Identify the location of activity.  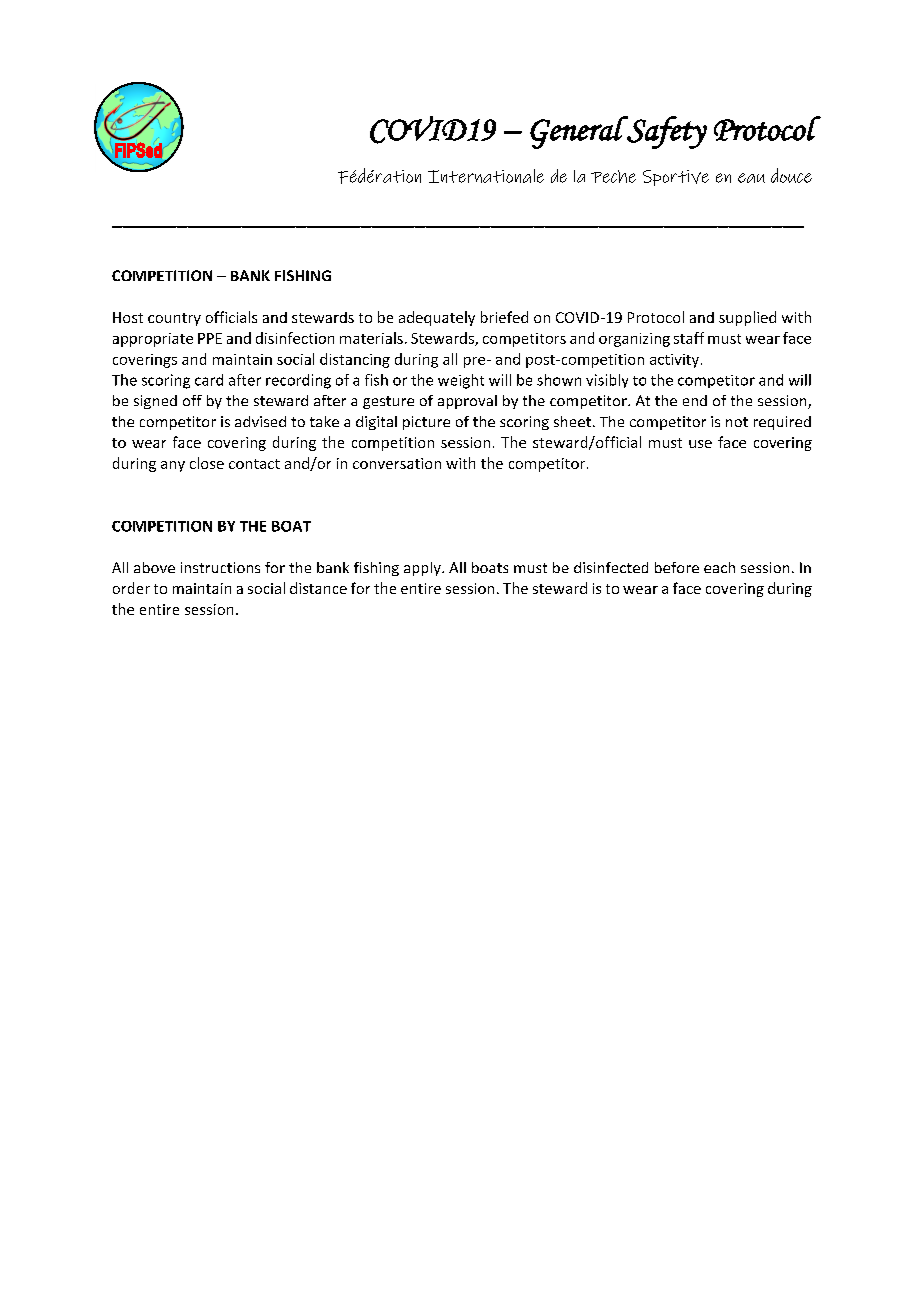
(674, 361).
